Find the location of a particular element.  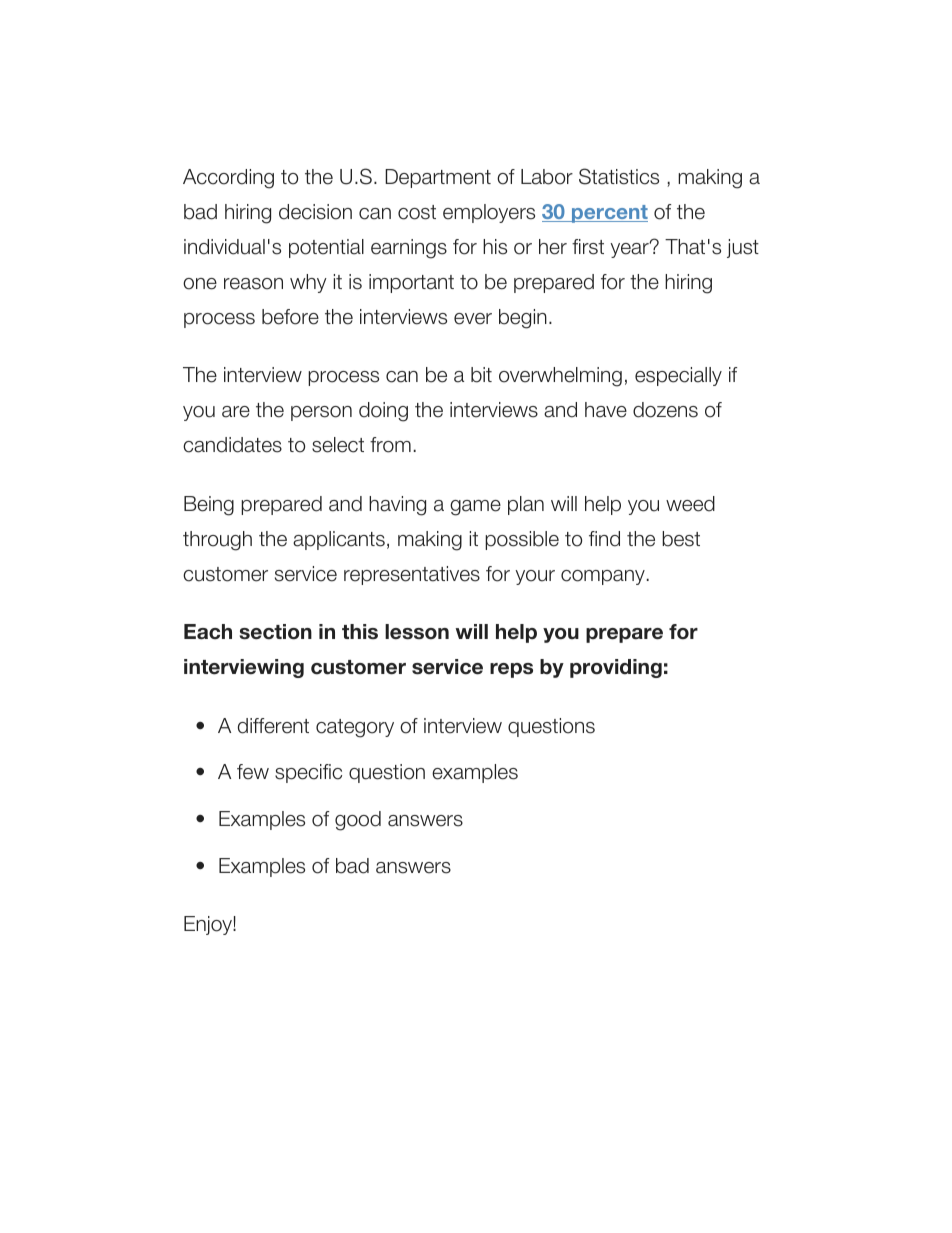

Being is located at coordinates (209, 506).
